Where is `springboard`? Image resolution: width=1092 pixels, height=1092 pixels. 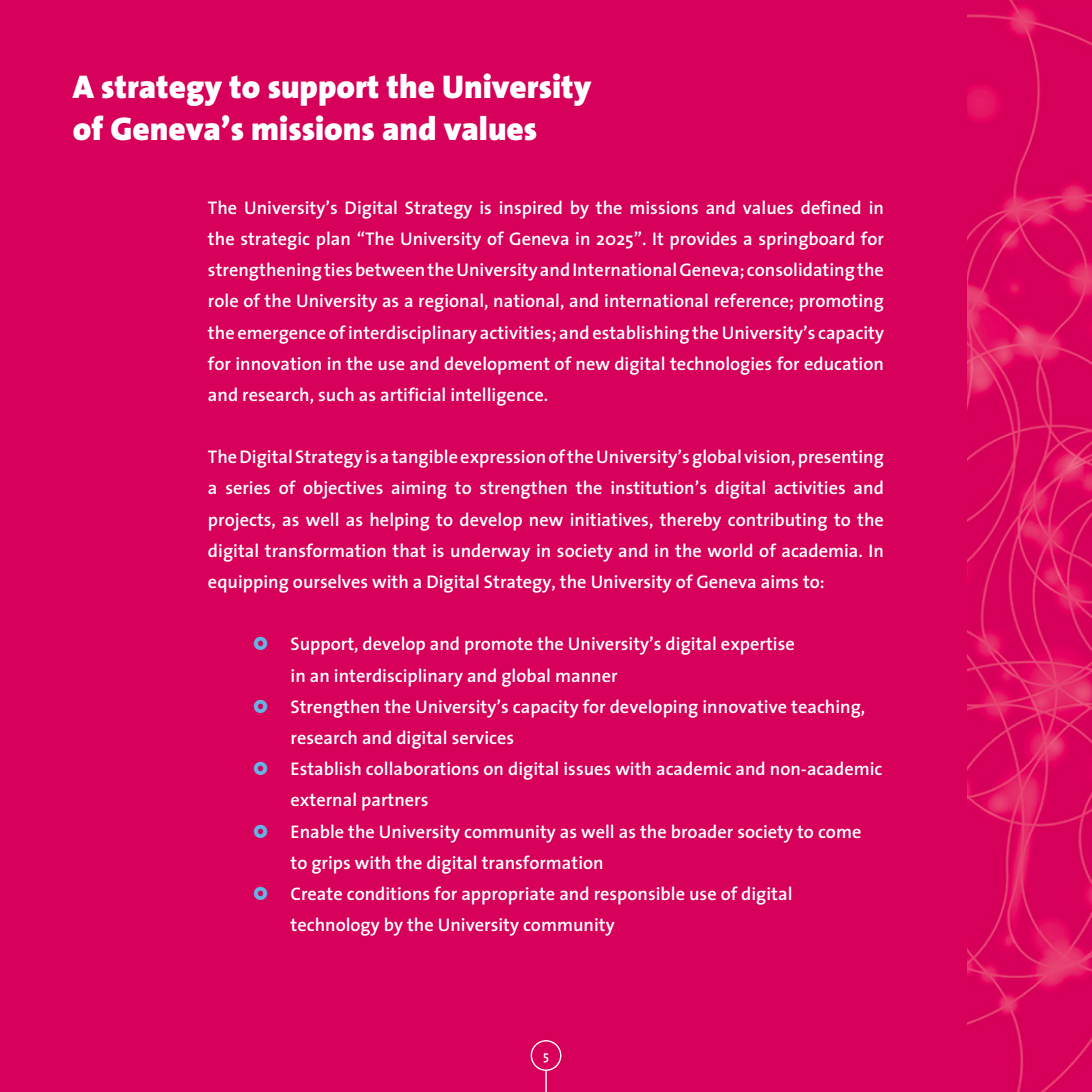 springboard is located at coordinates (806, 240).
